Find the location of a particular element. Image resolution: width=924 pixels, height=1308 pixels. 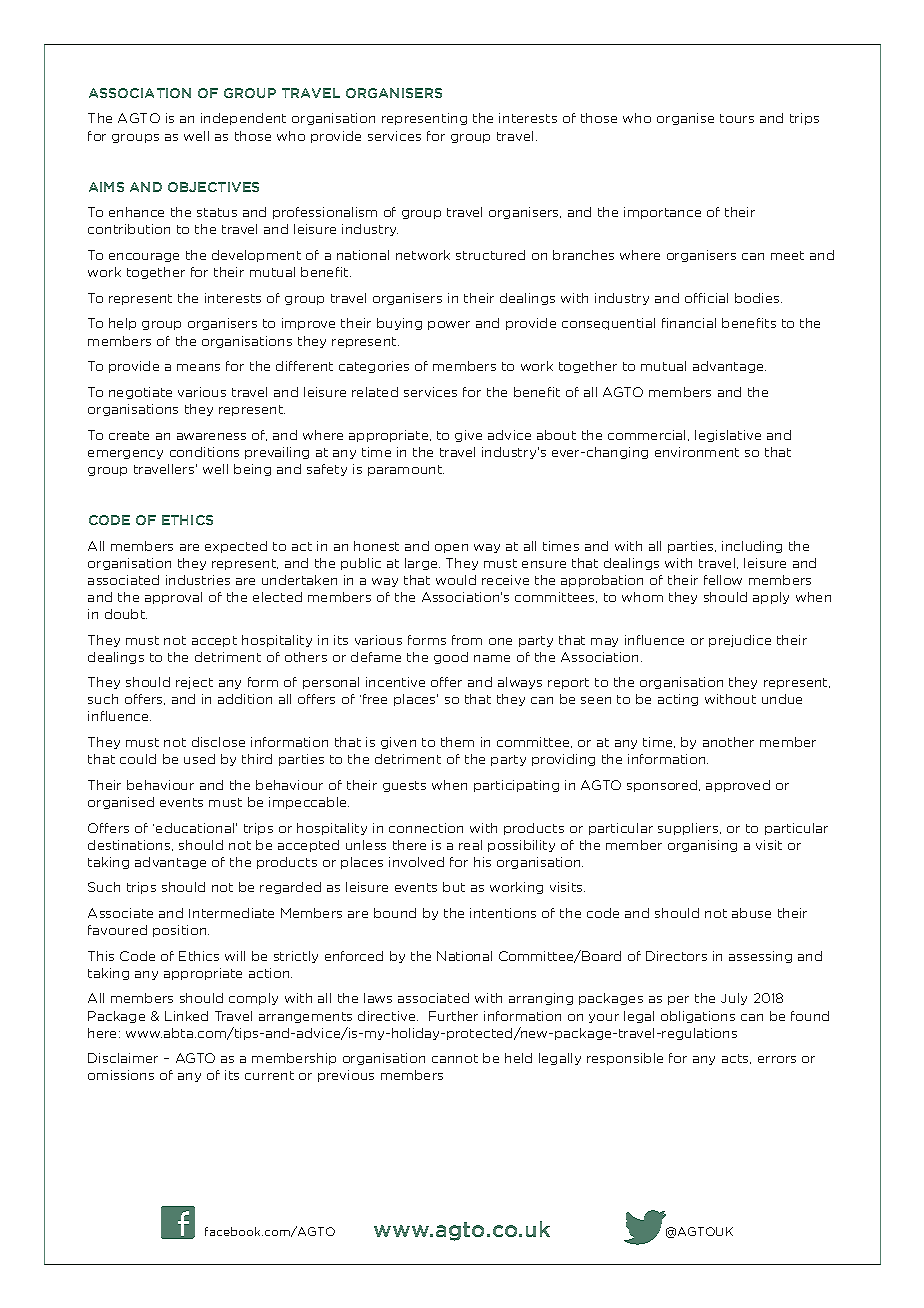

would is located at coordinates (456, 580).
